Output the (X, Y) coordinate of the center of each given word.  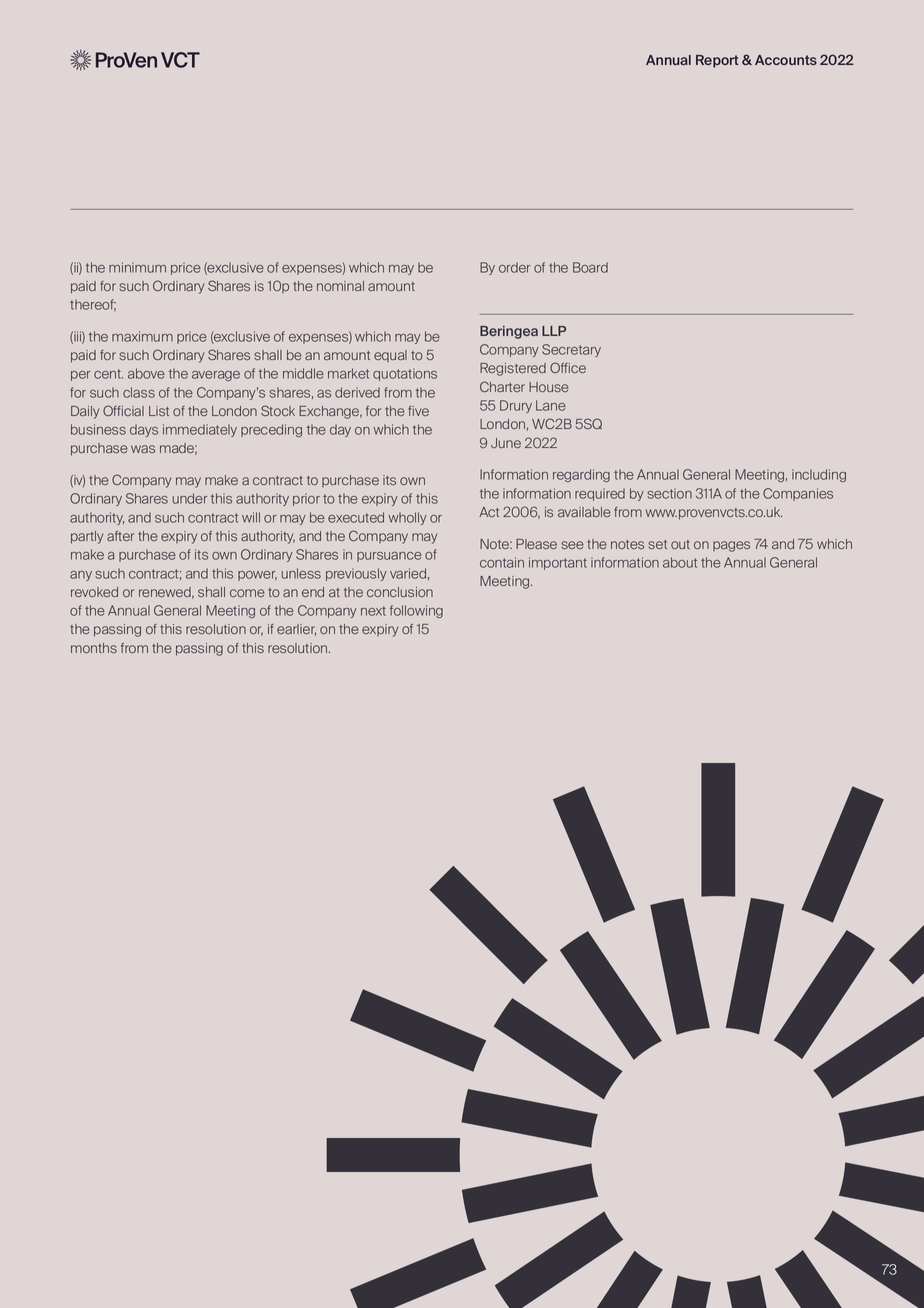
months (94, 648)
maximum (142, 336)
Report (717, 61)
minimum (137, 267)
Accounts (786, 60)
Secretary (571, 350)
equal (390, 356)
